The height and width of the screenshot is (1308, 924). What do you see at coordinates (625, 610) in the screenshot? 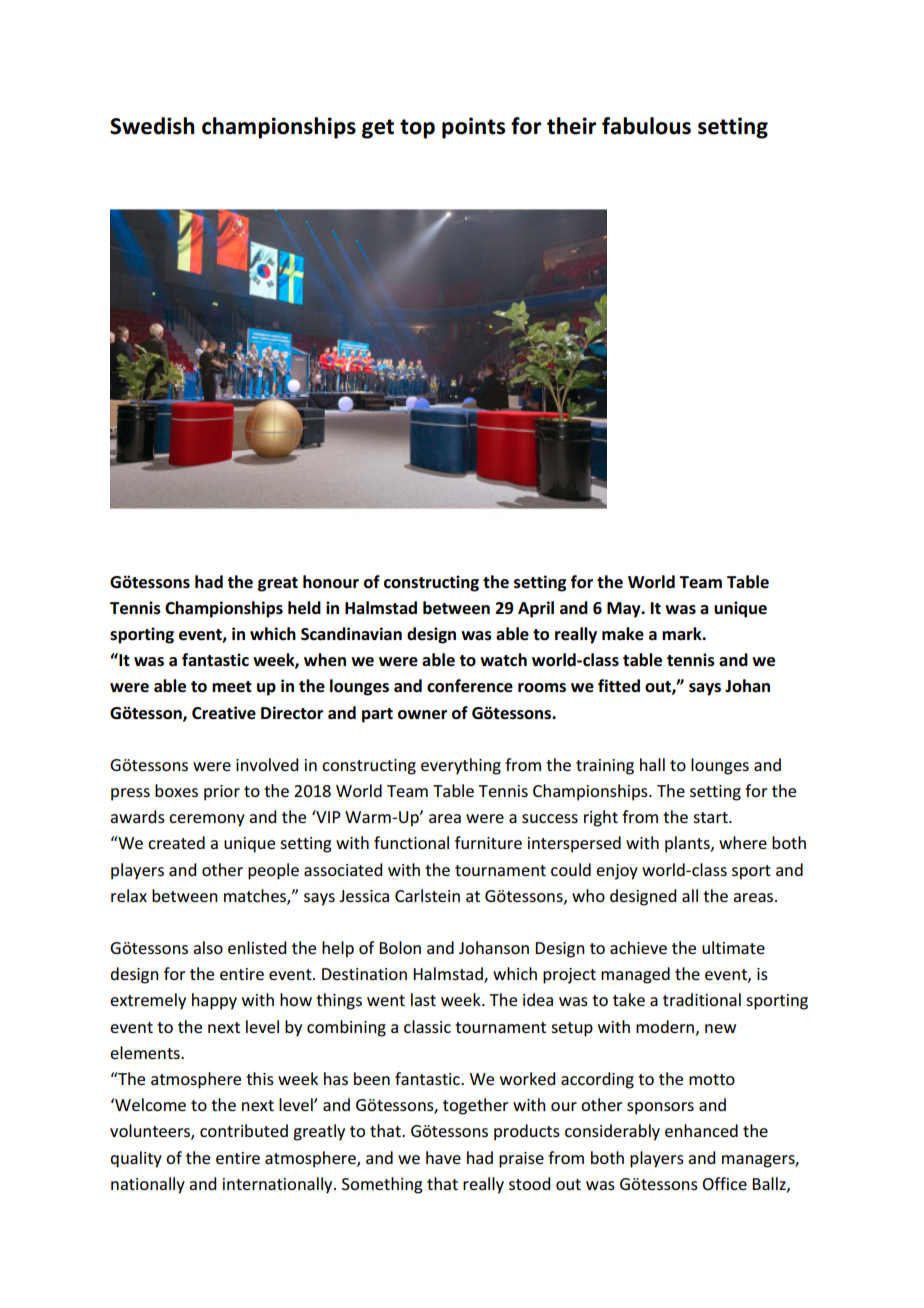
I see `May` at bounding box center [625, 610].
